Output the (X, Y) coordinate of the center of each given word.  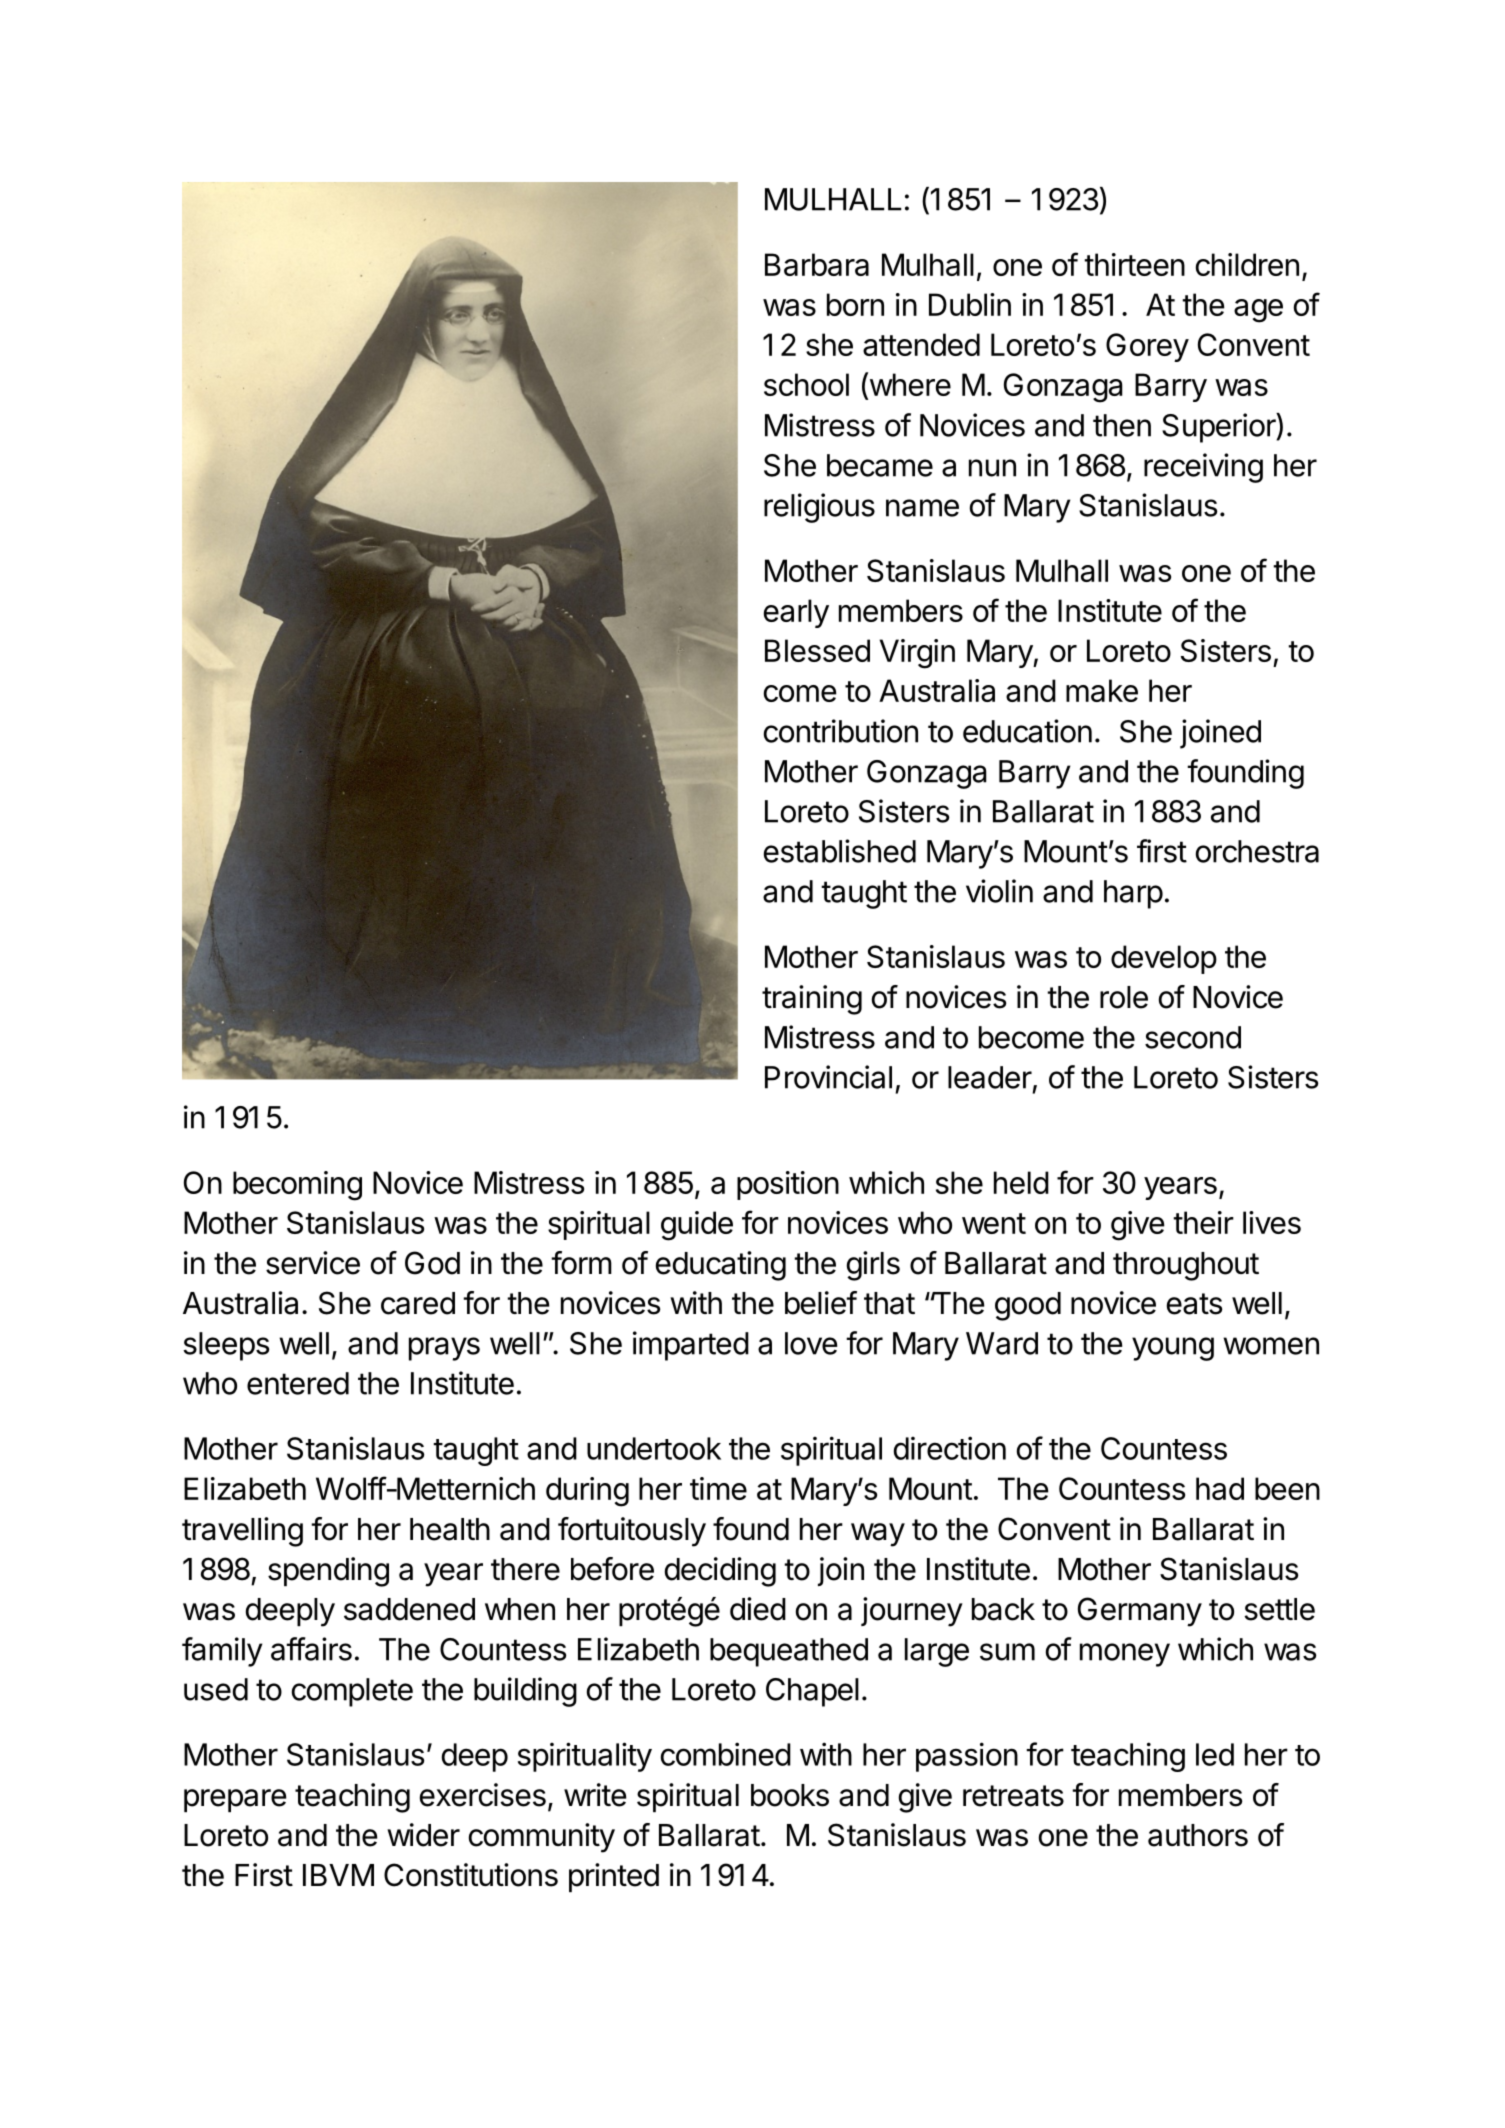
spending (328, 1572)
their (1203, 1222)
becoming (297, 1186)
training (812, 1000)
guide (697, 1226)
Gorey (1147, 347)
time (718, 1488)
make (1102, 690)
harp (1133, 894)
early (796, 613)
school (806, 384)
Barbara (817, 264)
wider (423, 1835)
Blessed (817, 650)
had (1220, 1488)
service (313, 1263)
